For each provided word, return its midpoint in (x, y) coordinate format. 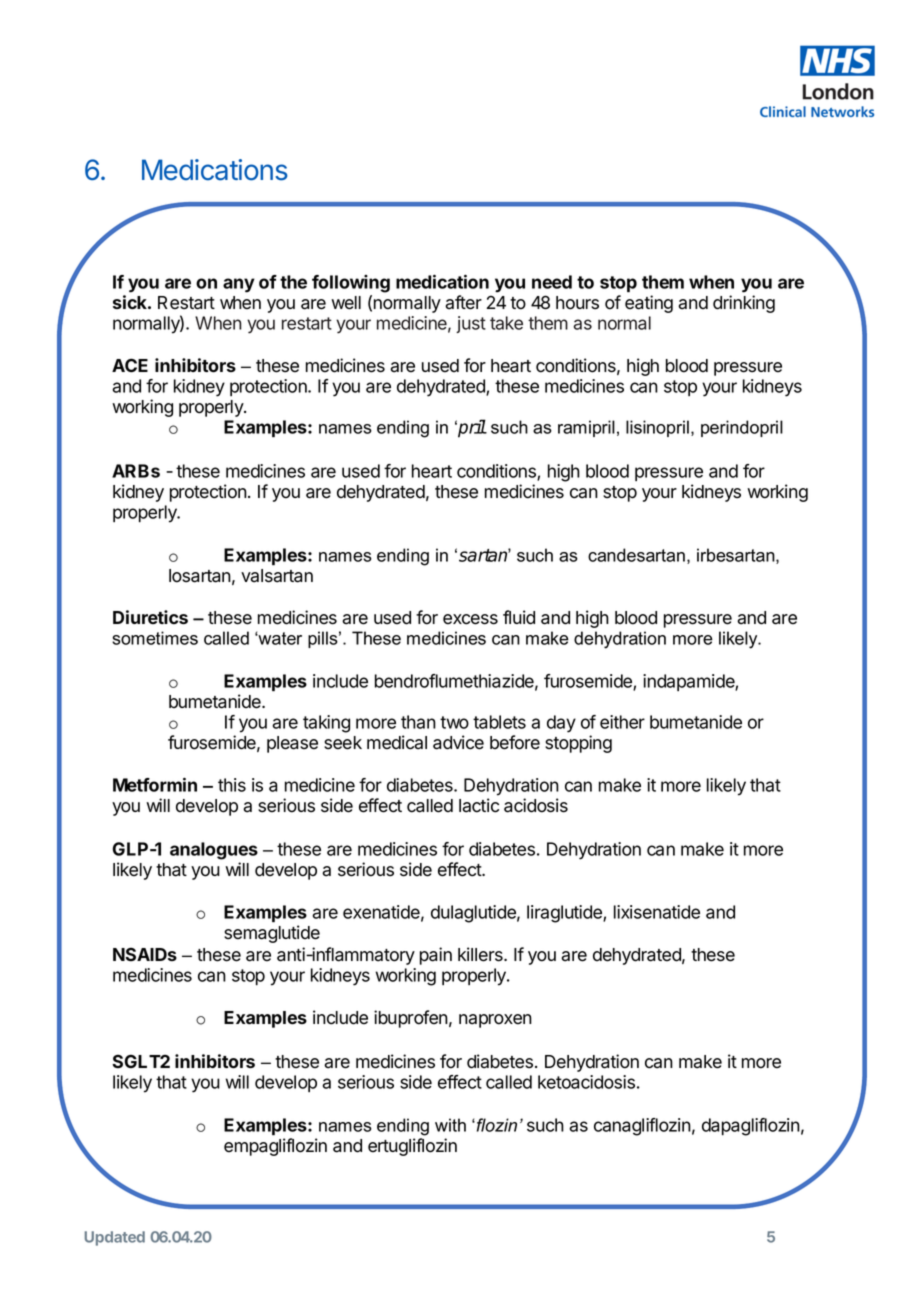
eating (649, 304)
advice (458, 742)
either (622, 722)
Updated (115, 1238)
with (450, 1125)
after (463, 302)
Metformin (155, 784)
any (239, 285)
